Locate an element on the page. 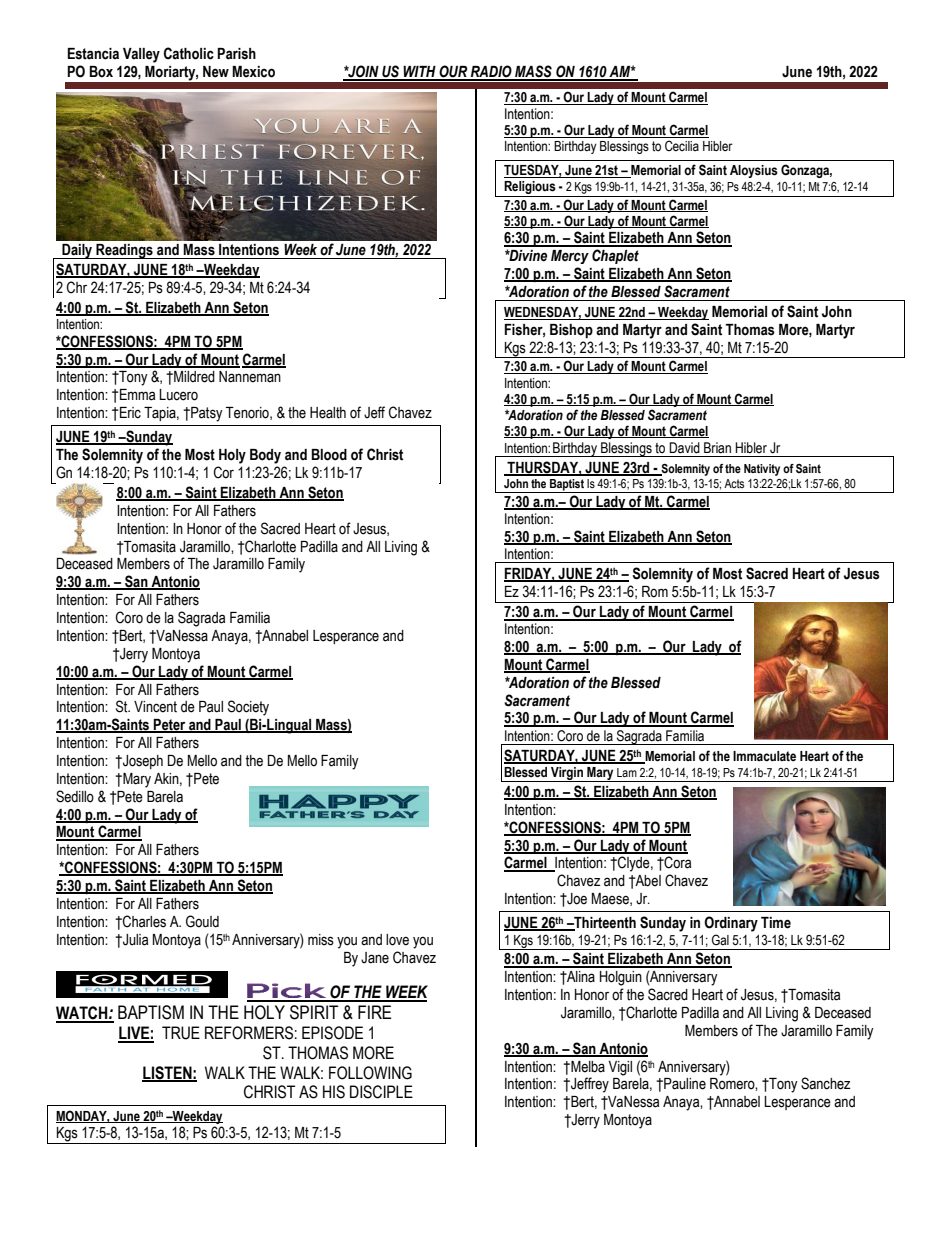 The height and width of the document is (1233, 952). TRUE is located at coordinates (181, 1033).
